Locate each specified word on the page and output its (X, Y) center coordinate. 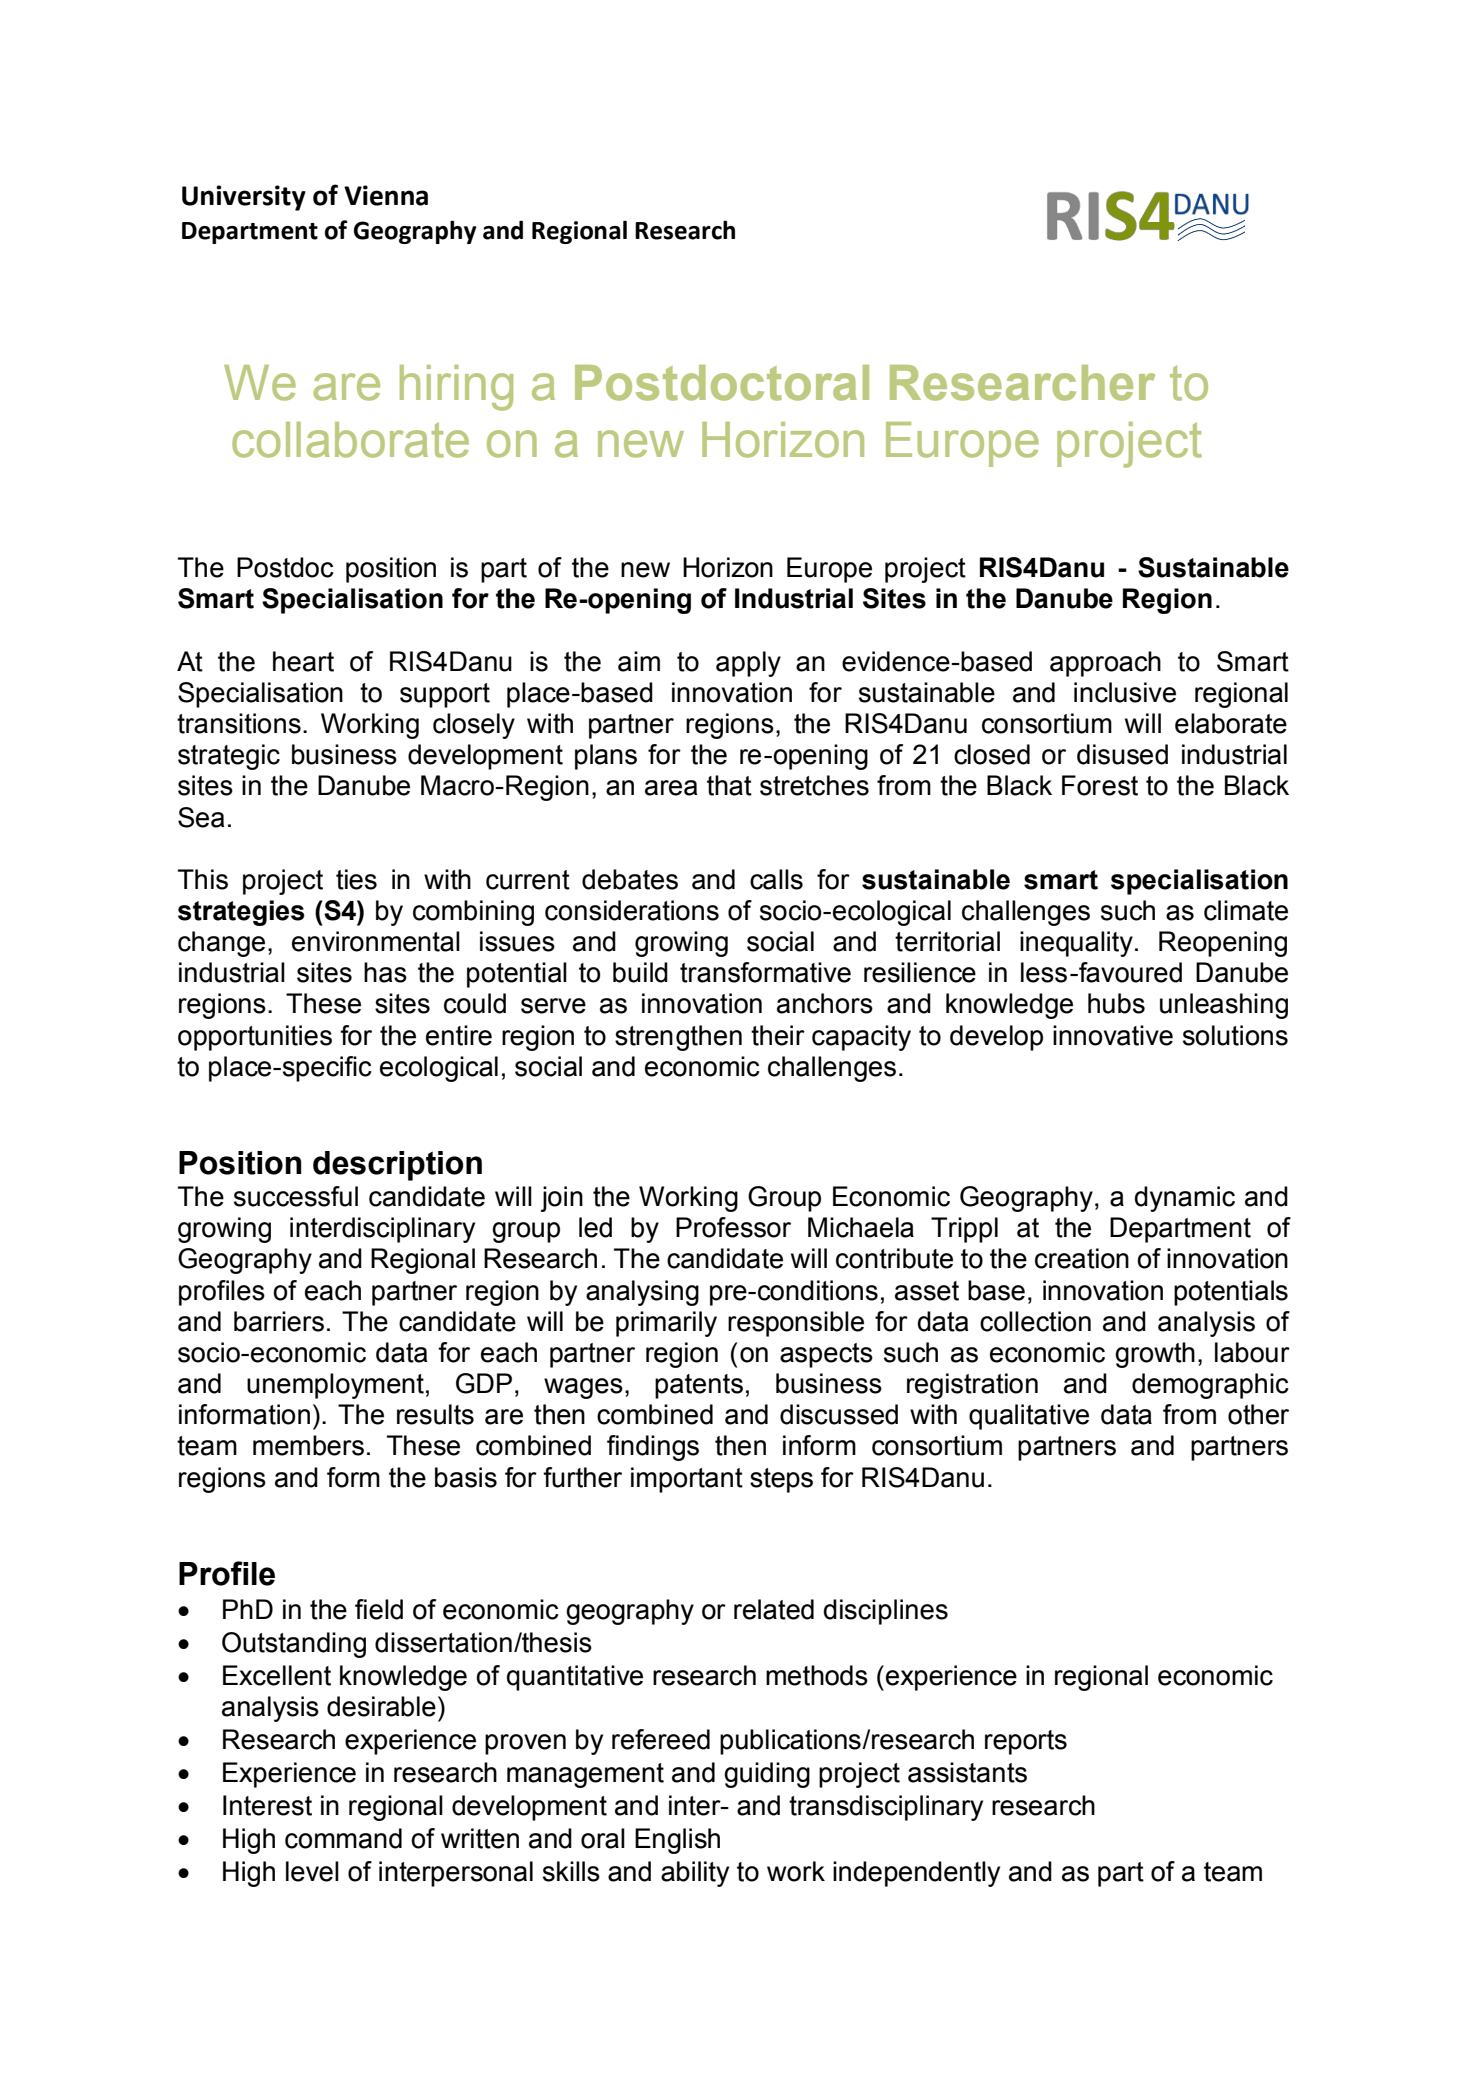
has (385, 972)
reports (1026, 1742)
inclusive (1125, 692)
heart (303, 661)
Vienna (386, 195)
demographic (1210, 1386)
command (343, 1838)
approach (1105, 664)
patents (699, 1386)
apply (748, 664)
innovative (1113, 1035)
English (677, 1841)
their (778, 1035)
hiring (456, 388)
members (308, 1445)
